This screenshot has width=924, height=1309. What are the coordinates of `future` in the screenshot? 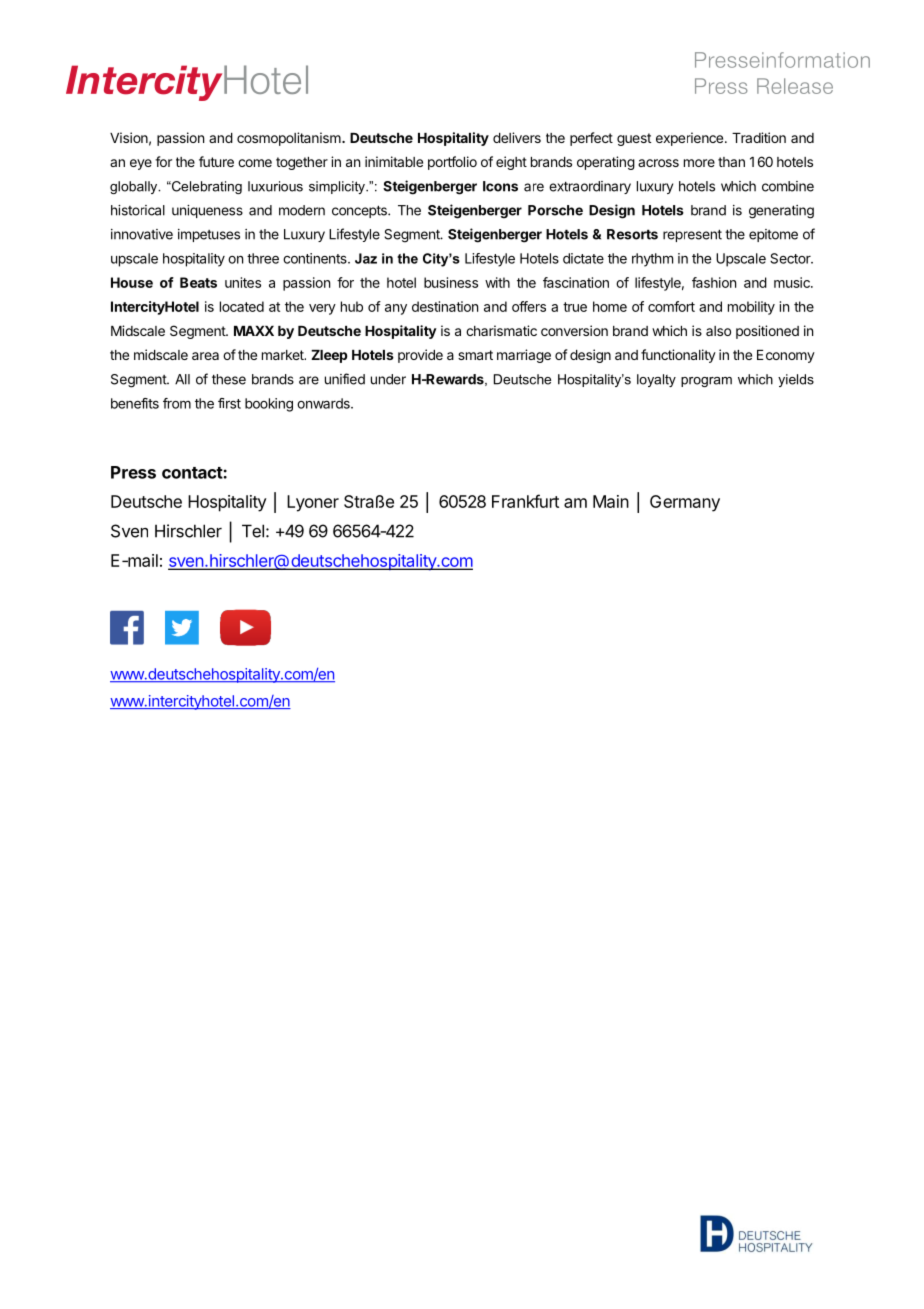 It's located at (216, 161).
